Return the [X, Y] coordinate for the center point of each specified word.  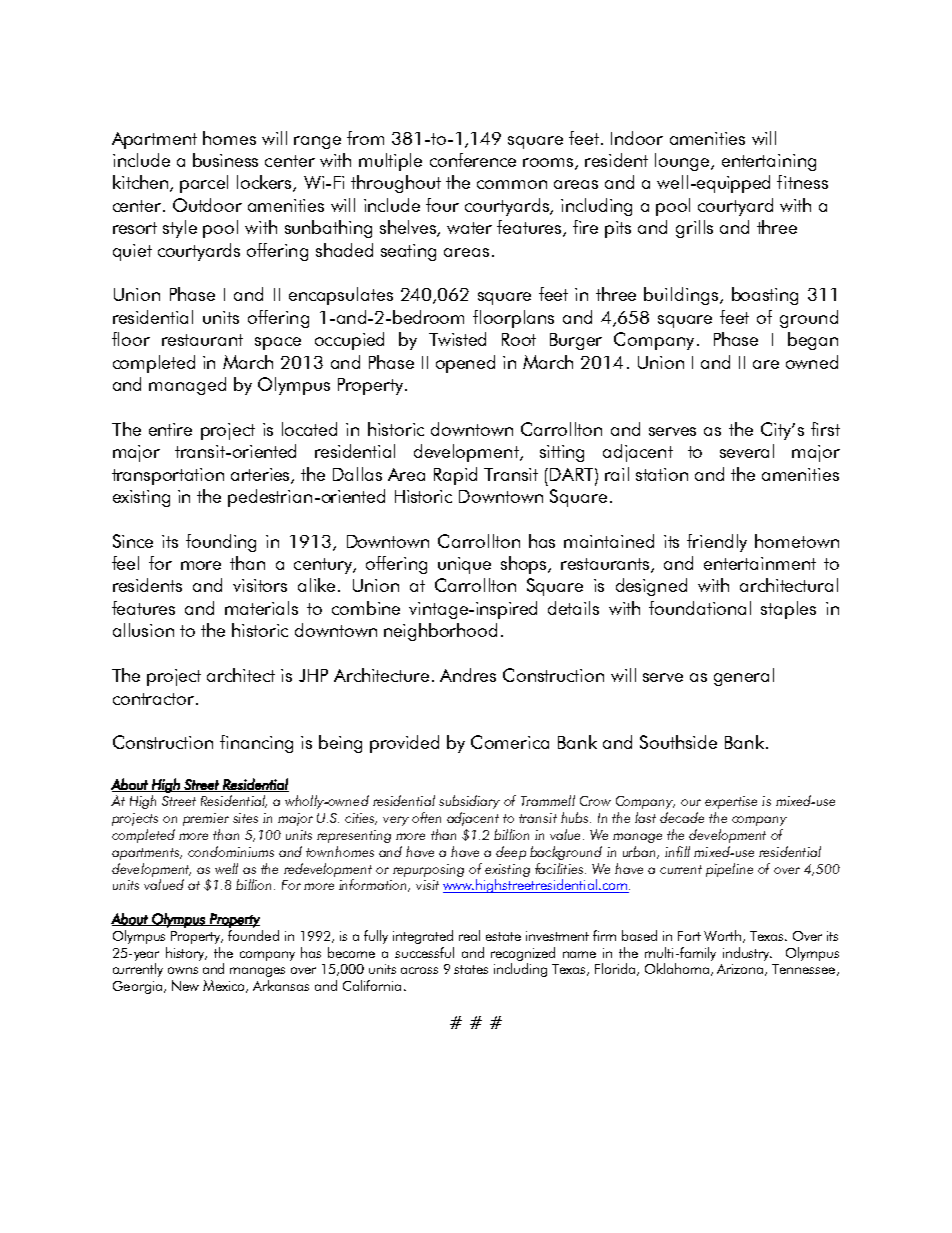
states [471, 969]
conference [473, 160]
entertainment [760, 563]
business [225, 160]
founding [221, 543]
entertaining [769, 162]
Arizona [741, 970]
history [186, 954]
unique [464, 565]
